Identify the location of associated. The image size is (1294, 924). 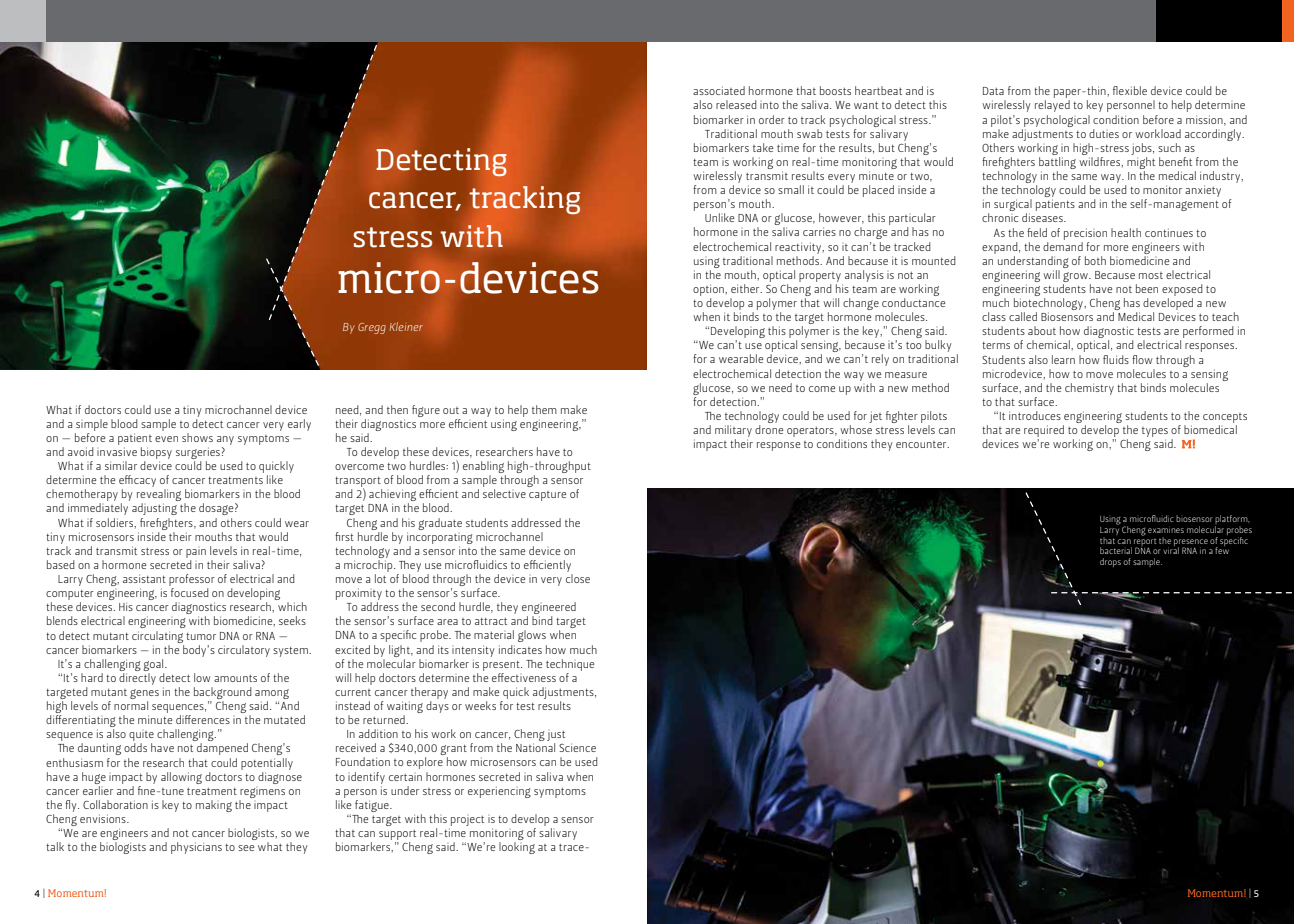
(719, 90).
